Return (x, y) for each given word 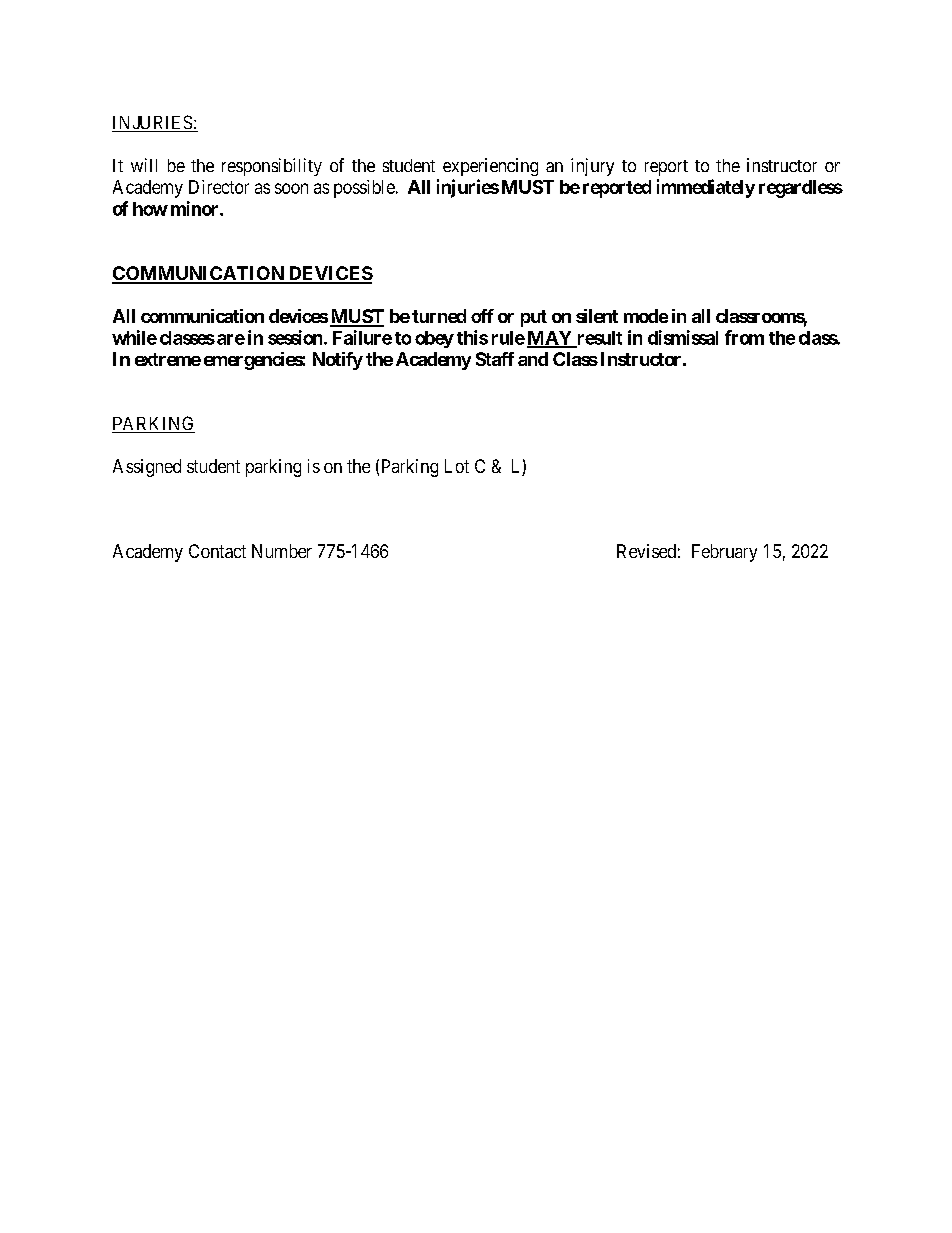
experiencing (490, 167)
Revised (646, 551)
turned (439, 316)
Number (282, 551)
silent (597, 316)
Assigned (147, 468)
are (231, 339)
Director (219, 187)
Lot (457, 466)
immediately (706, 188)
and (533, 359)
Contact (217, 551)
